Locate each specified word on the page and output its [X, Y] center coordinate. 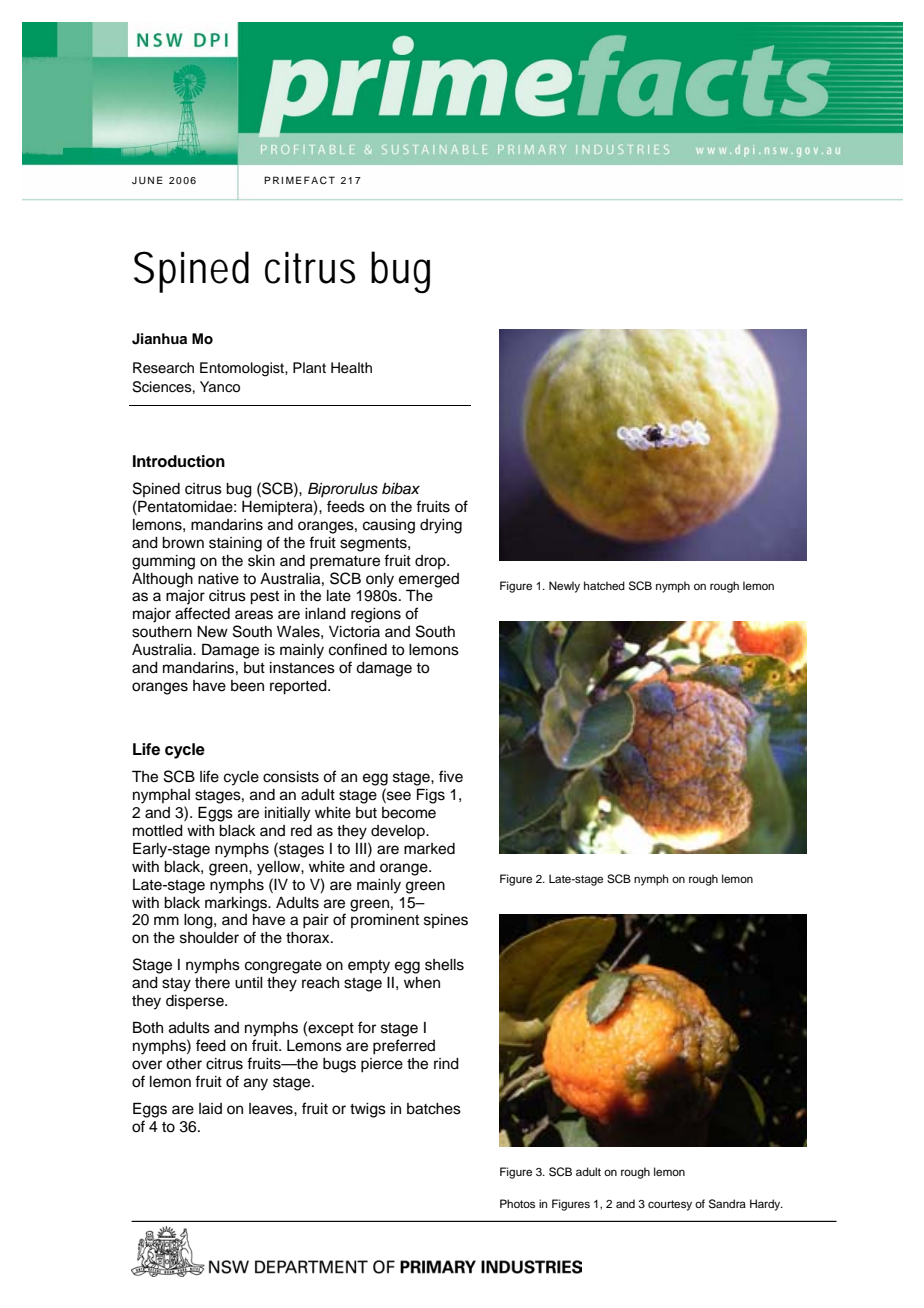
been [247, 686]
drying [441, 526]
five [451, 776]
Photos [517, 1203]
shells [444, 965]
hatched [604, 585]
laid [210, 1108]
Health [351, 368]
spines [446, 921]
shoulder [209, 938]
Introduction [179, 461]
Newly [564, 587]
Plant [309, 367]
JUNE [147, 180]
